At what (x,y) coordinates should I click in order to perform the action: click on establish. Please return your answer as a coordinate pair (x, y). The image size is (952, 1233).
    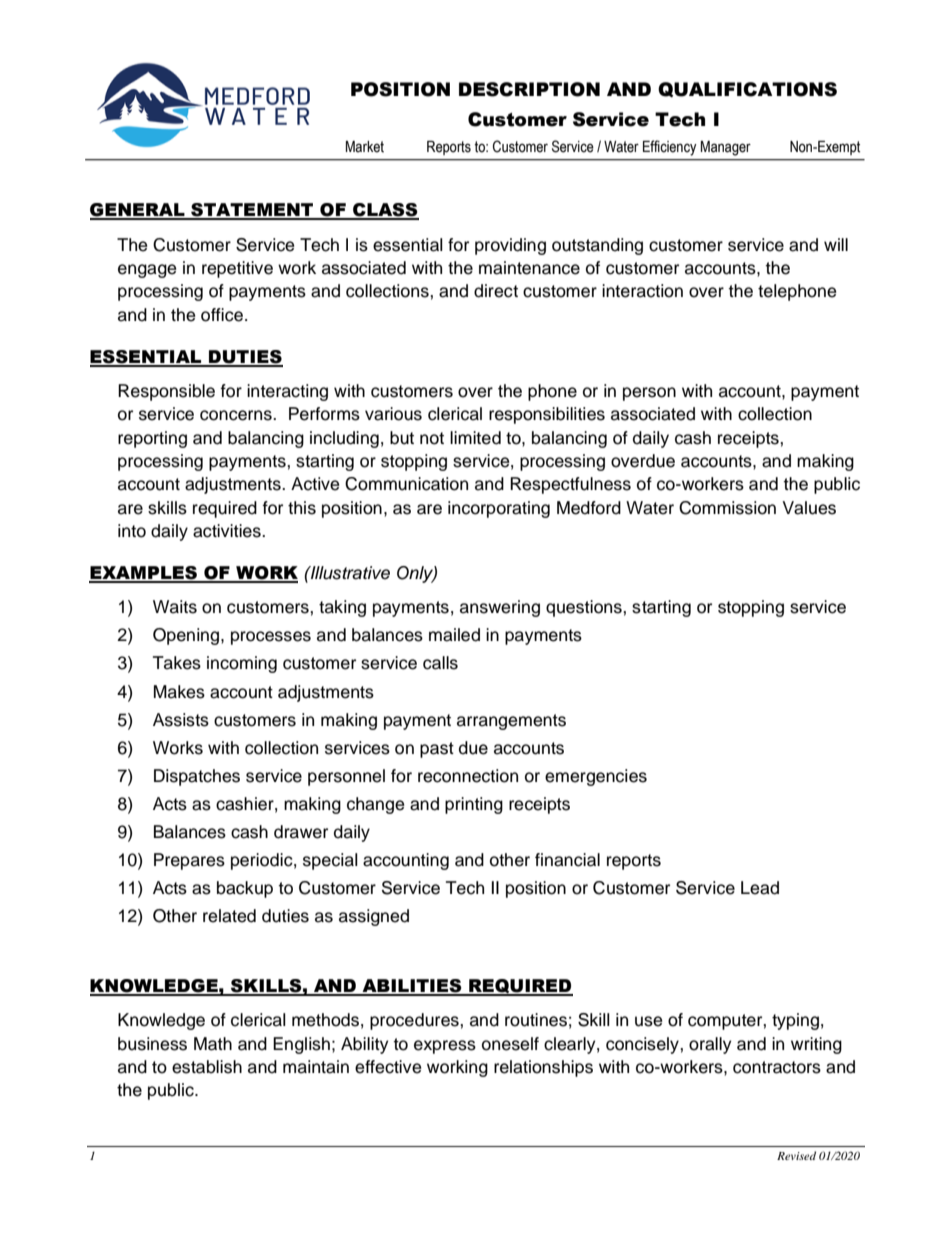
    Looking at the image, I should click on (207, 1067).
